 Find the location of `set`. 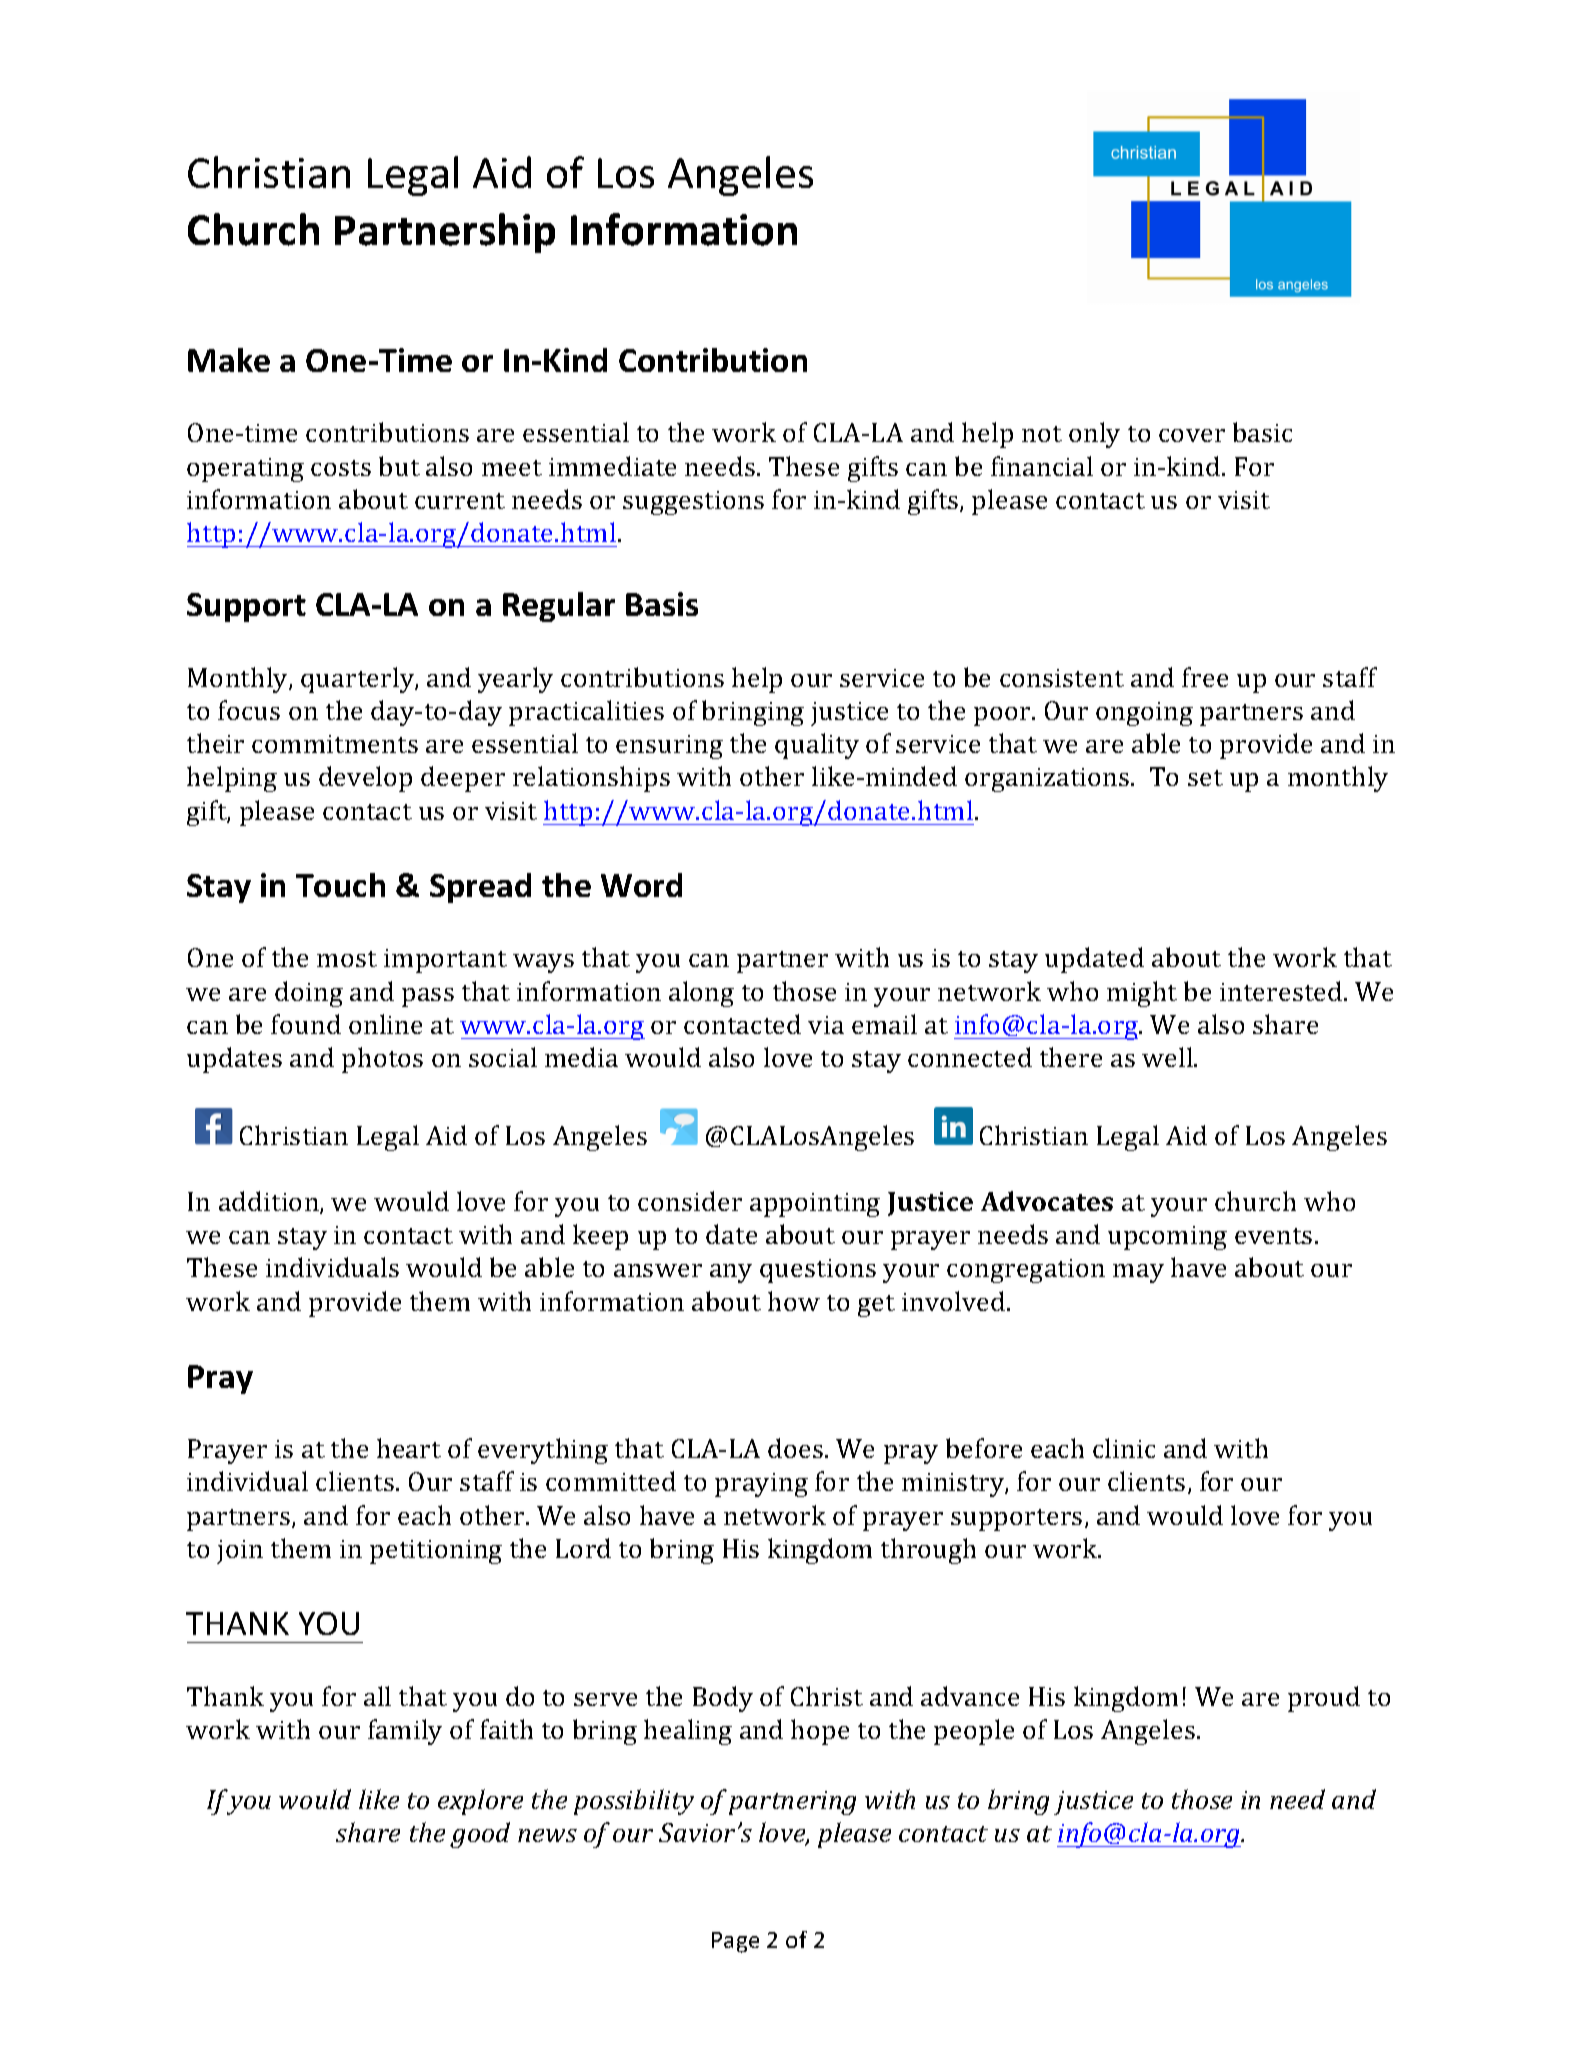

set is located at coordinates (1205, 778).
